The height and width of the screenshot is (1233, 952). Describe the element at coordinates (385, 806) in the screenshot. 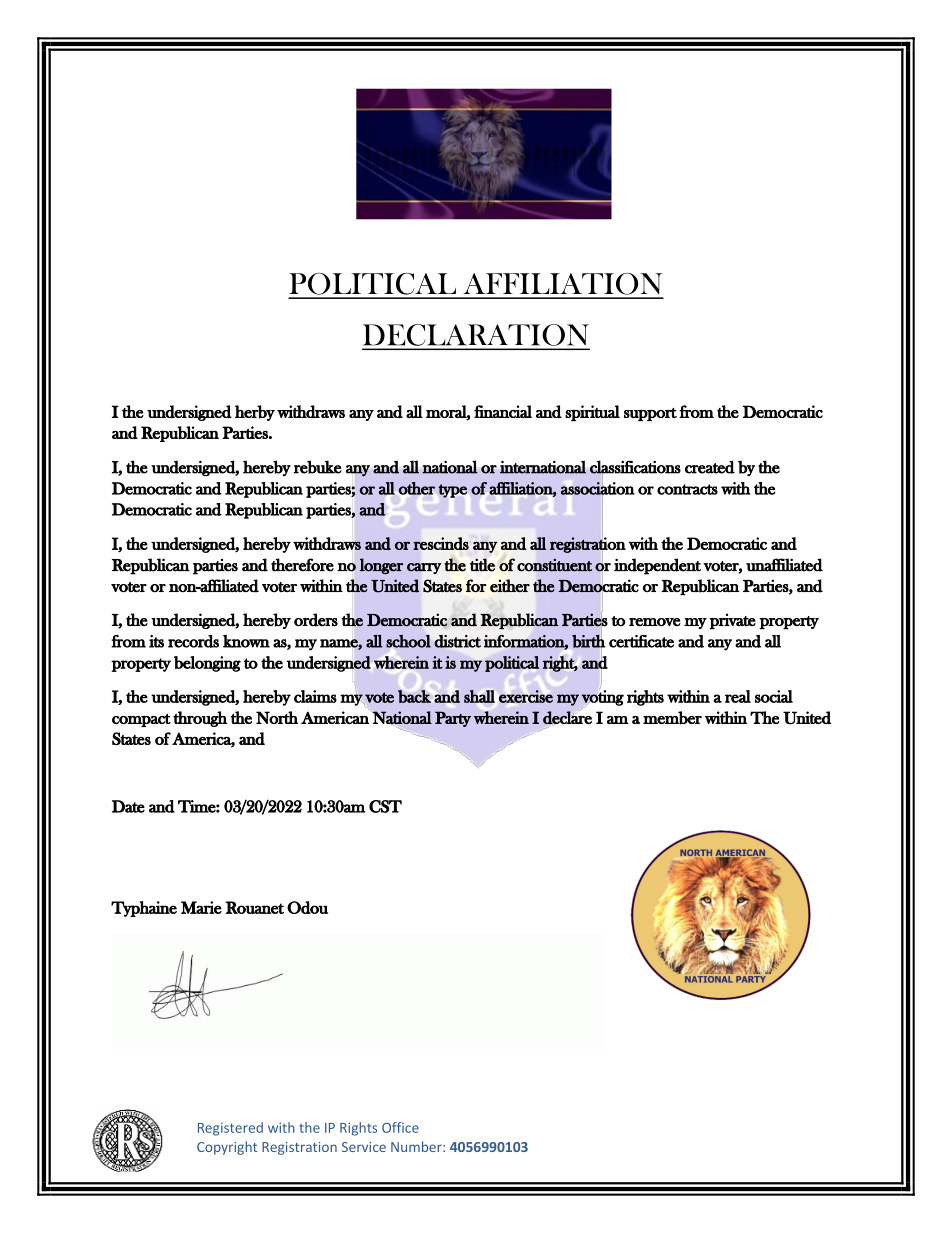

I see `CST` at that location.
